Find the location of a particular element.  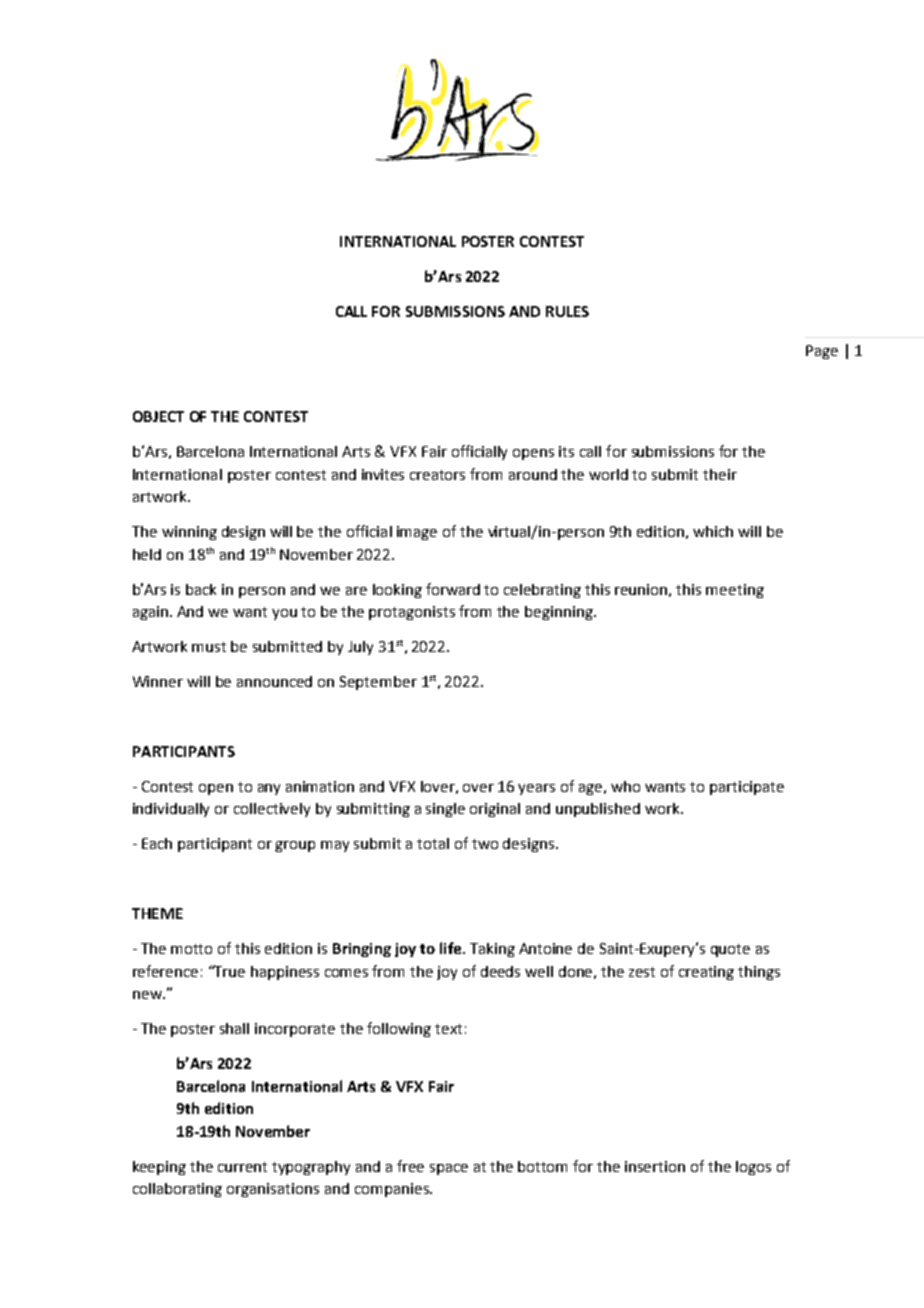

collectively is located at coordinates (272, 810).
